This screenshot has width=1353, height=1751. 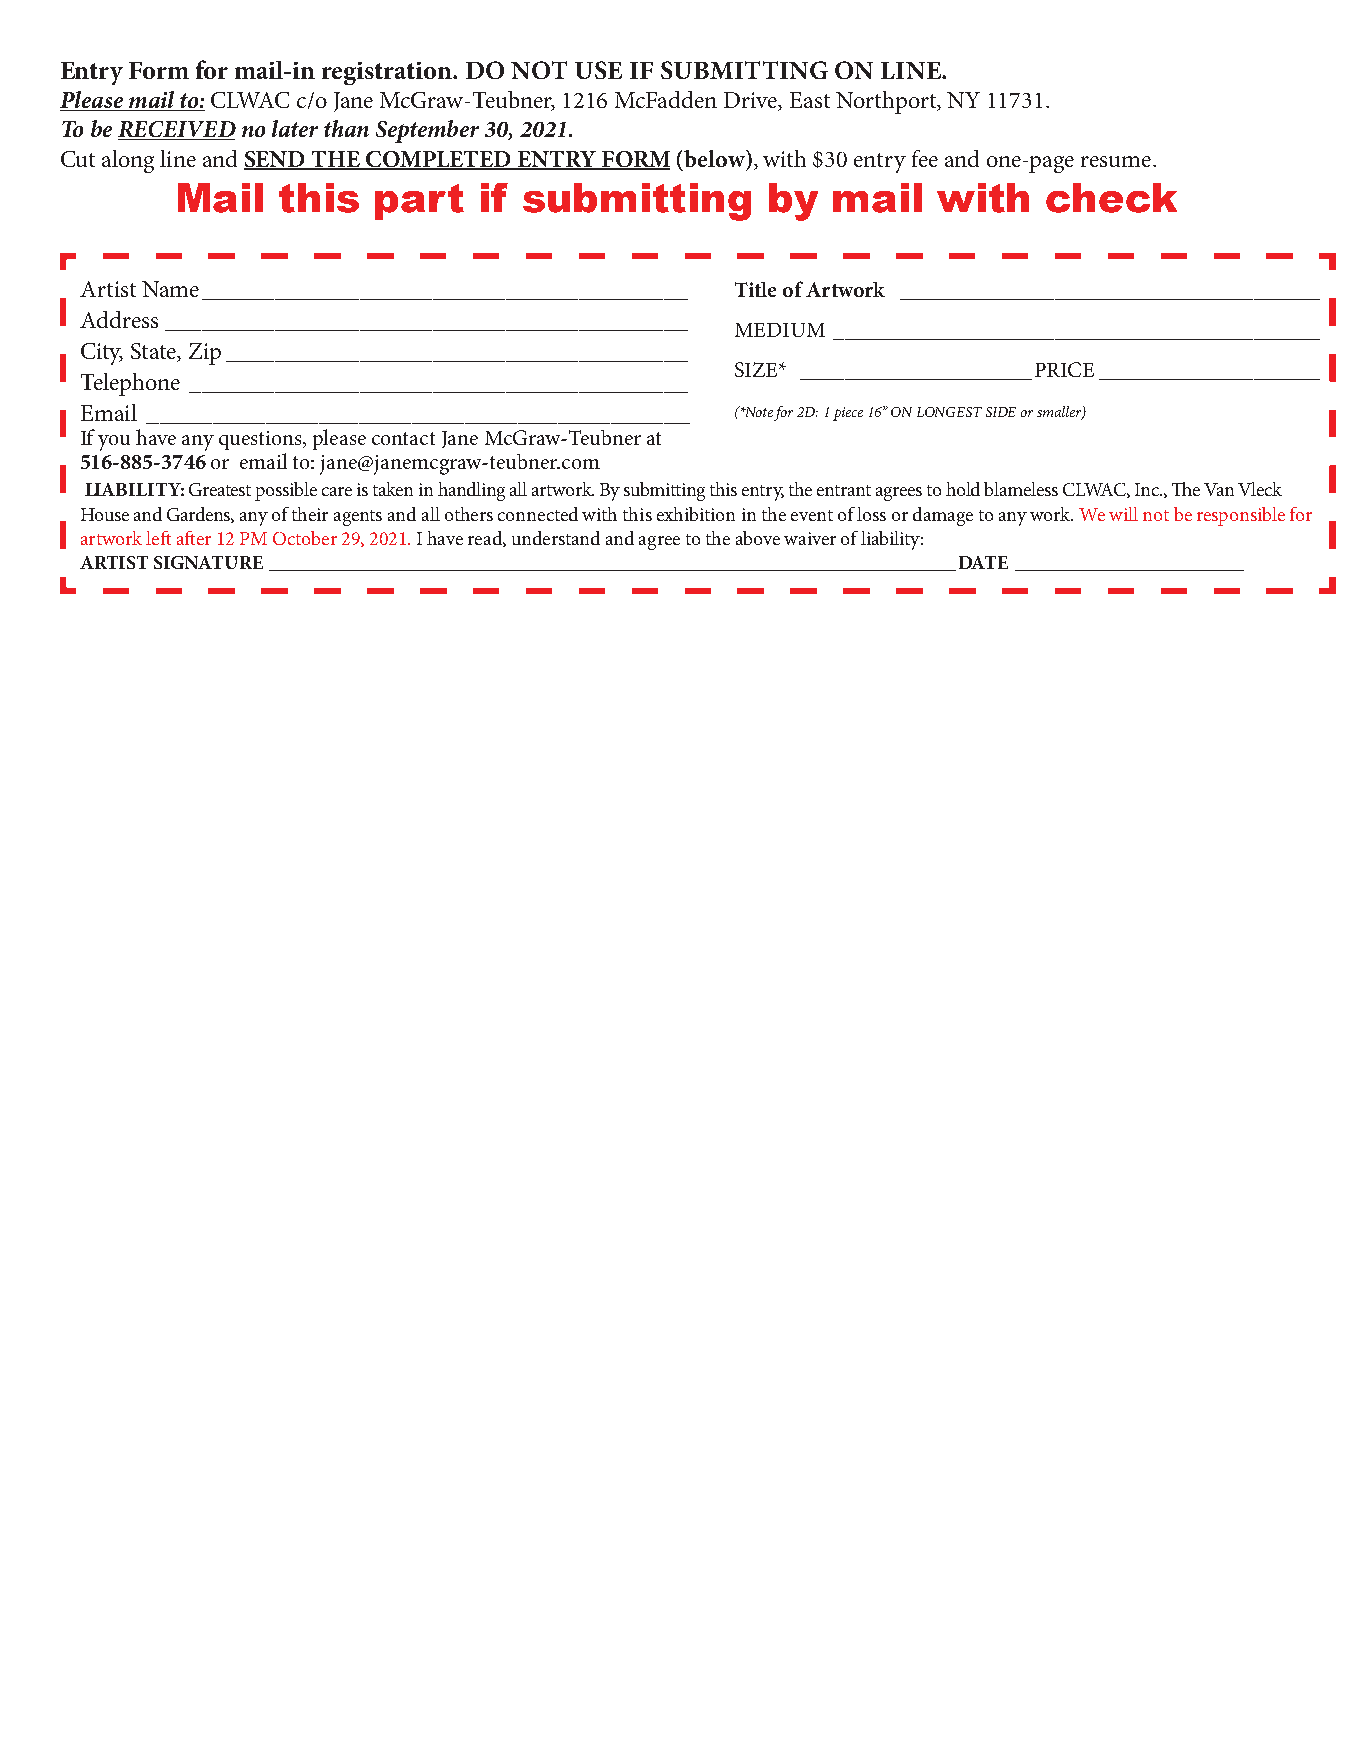 What do you see at coordinates (887, 102) in the screenshot?
I see `Northport` at bounding box center [887, 102].
